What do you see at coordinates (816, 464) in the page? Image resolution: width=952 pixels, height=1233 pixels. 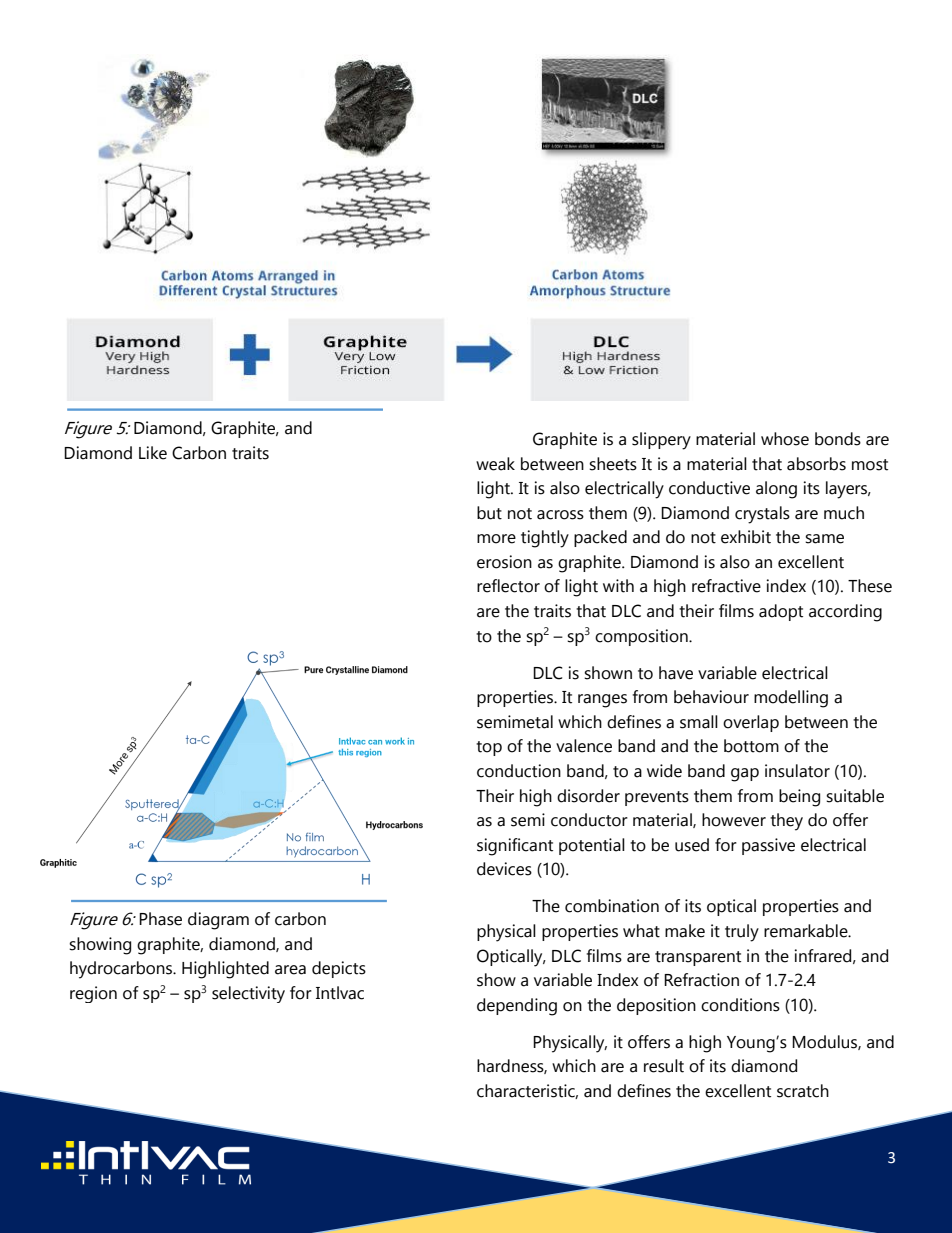 I see `absorbs` at bounding box center [816, 464].
